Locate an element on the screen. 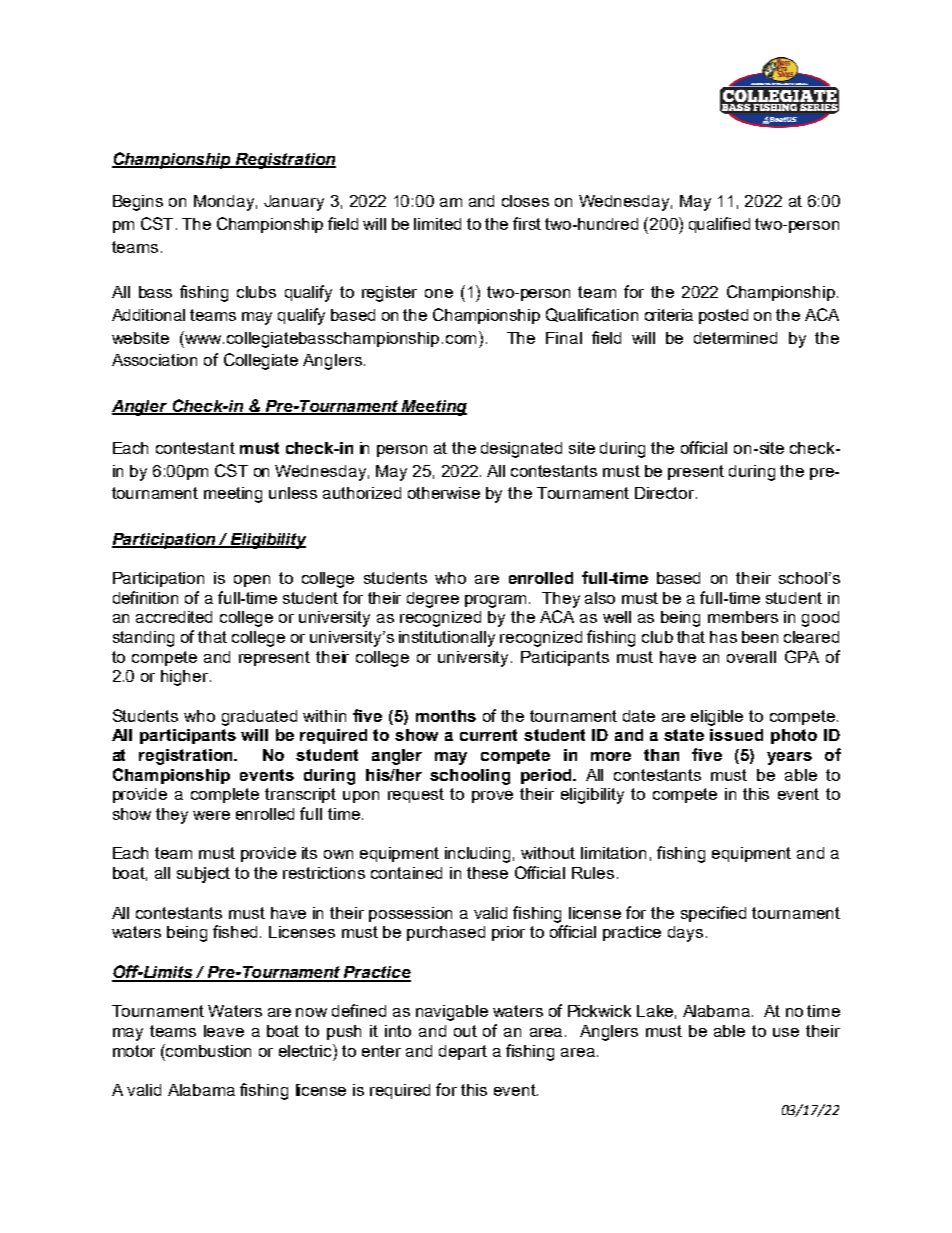  qualified is located at coordinates (719, 225).
